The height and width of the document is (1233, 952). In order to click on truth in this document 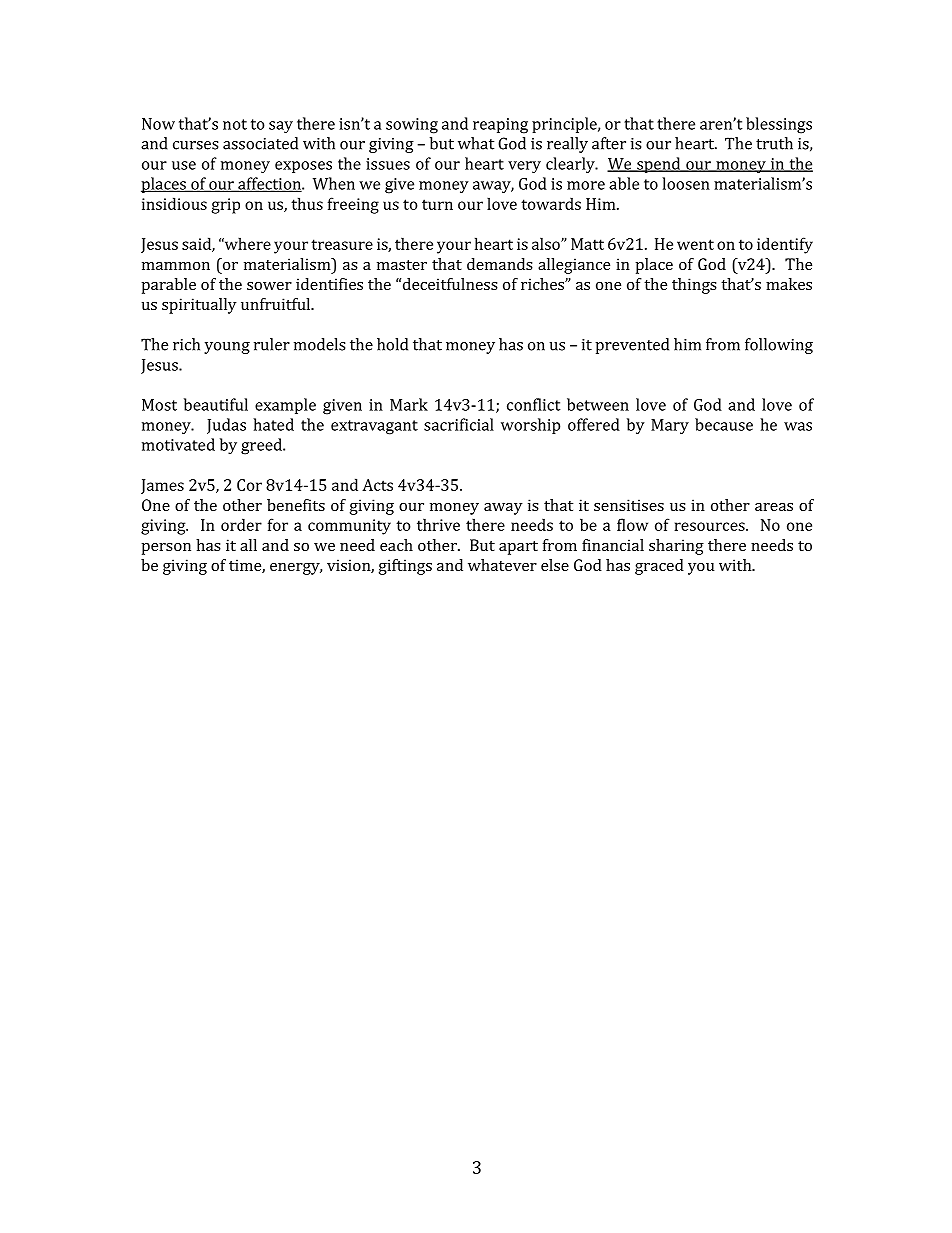, I will do `click(774, 143)`.
